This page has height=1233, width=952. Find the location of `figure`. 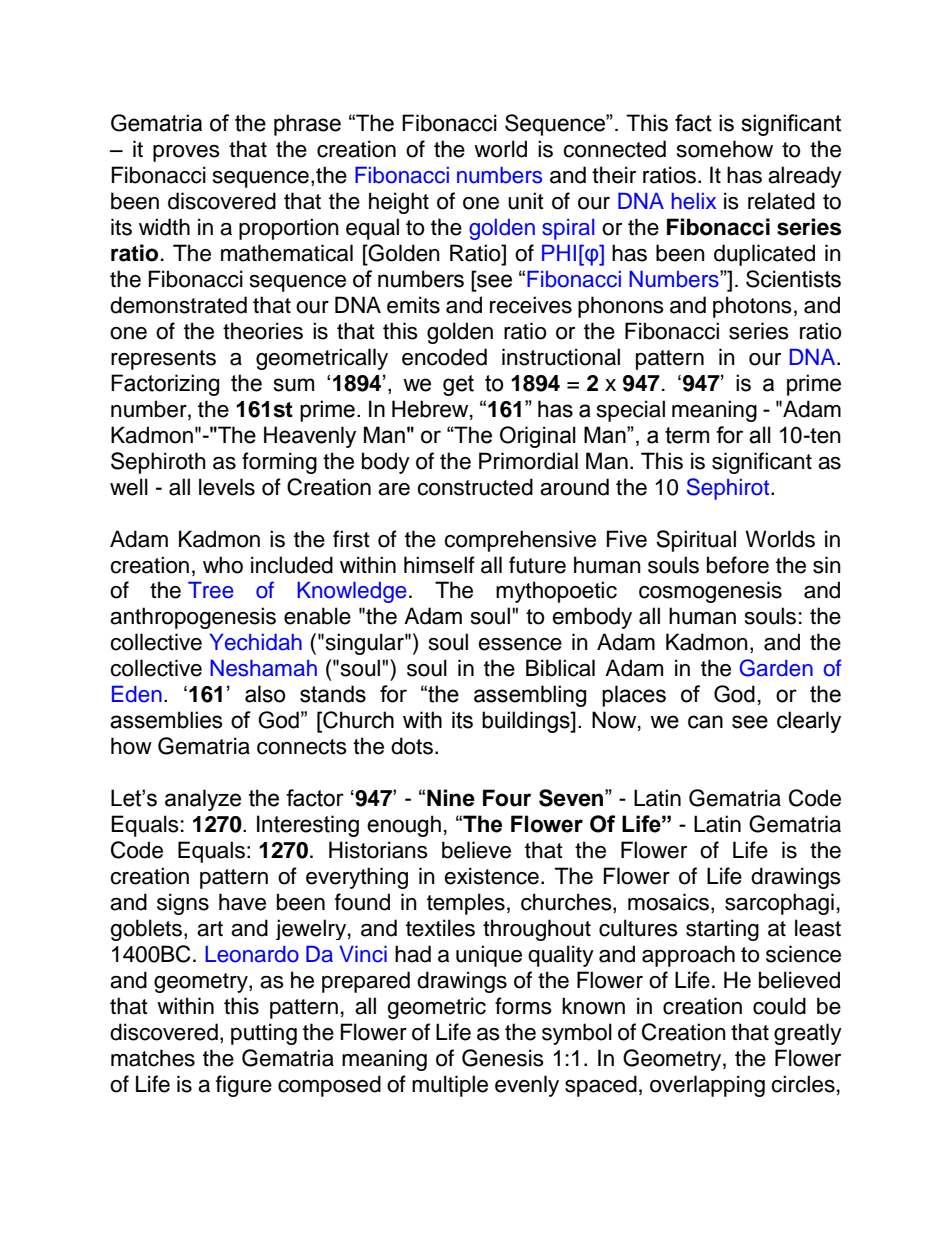

figure is located at coordinates (244, 1086).
